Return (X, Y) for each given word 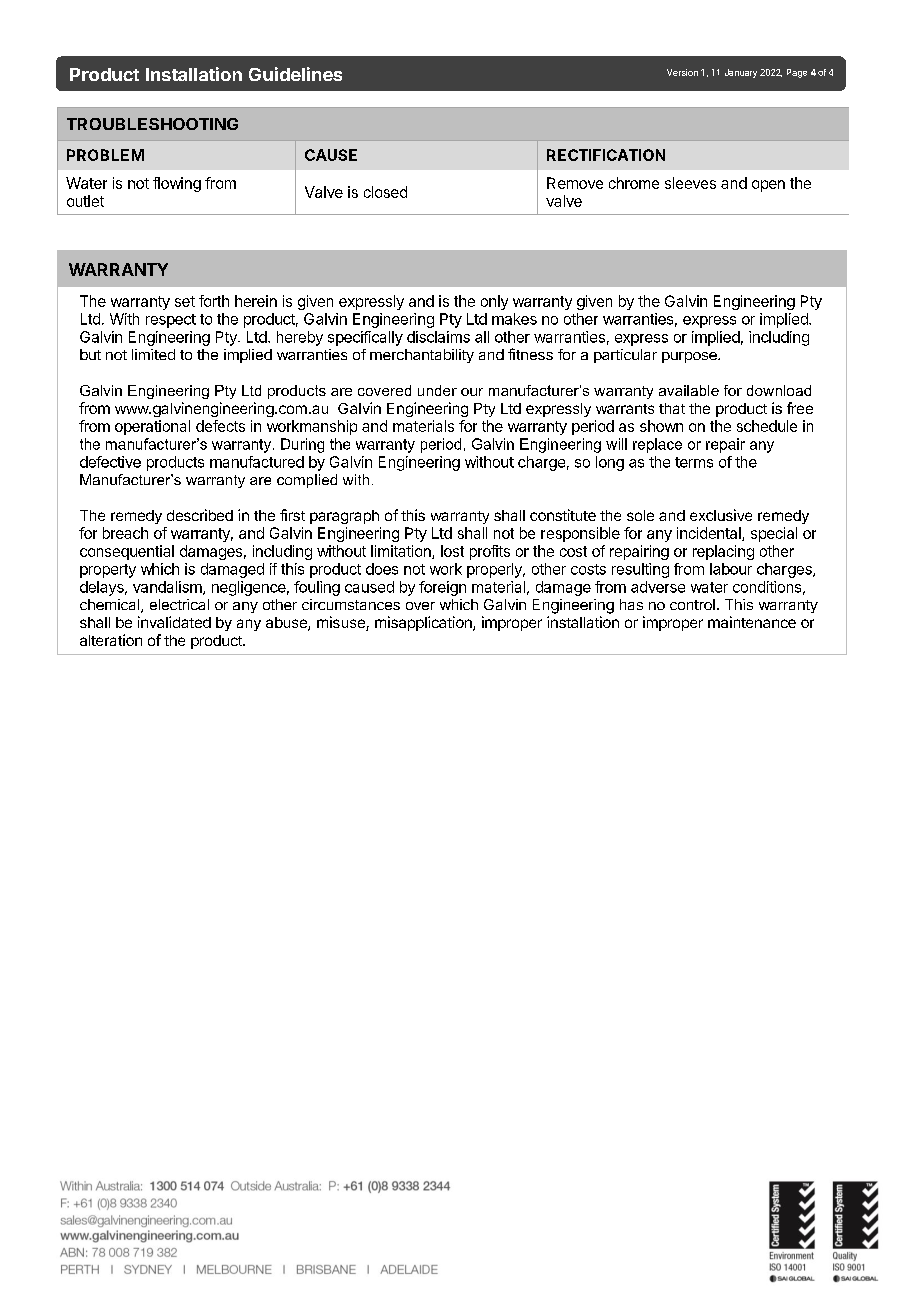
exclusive (721, 515)
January (741, 73)
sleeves (690, 183)
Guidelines (295, 74)
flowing (177, 184)
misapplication (424, 623)
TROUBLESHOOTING (152, 124)
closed (385, 192)
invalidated (174, 622)
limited (153, 354)
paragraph (344, 517)
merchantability (422, 356)
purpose (690, 357)
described (200, 515)
